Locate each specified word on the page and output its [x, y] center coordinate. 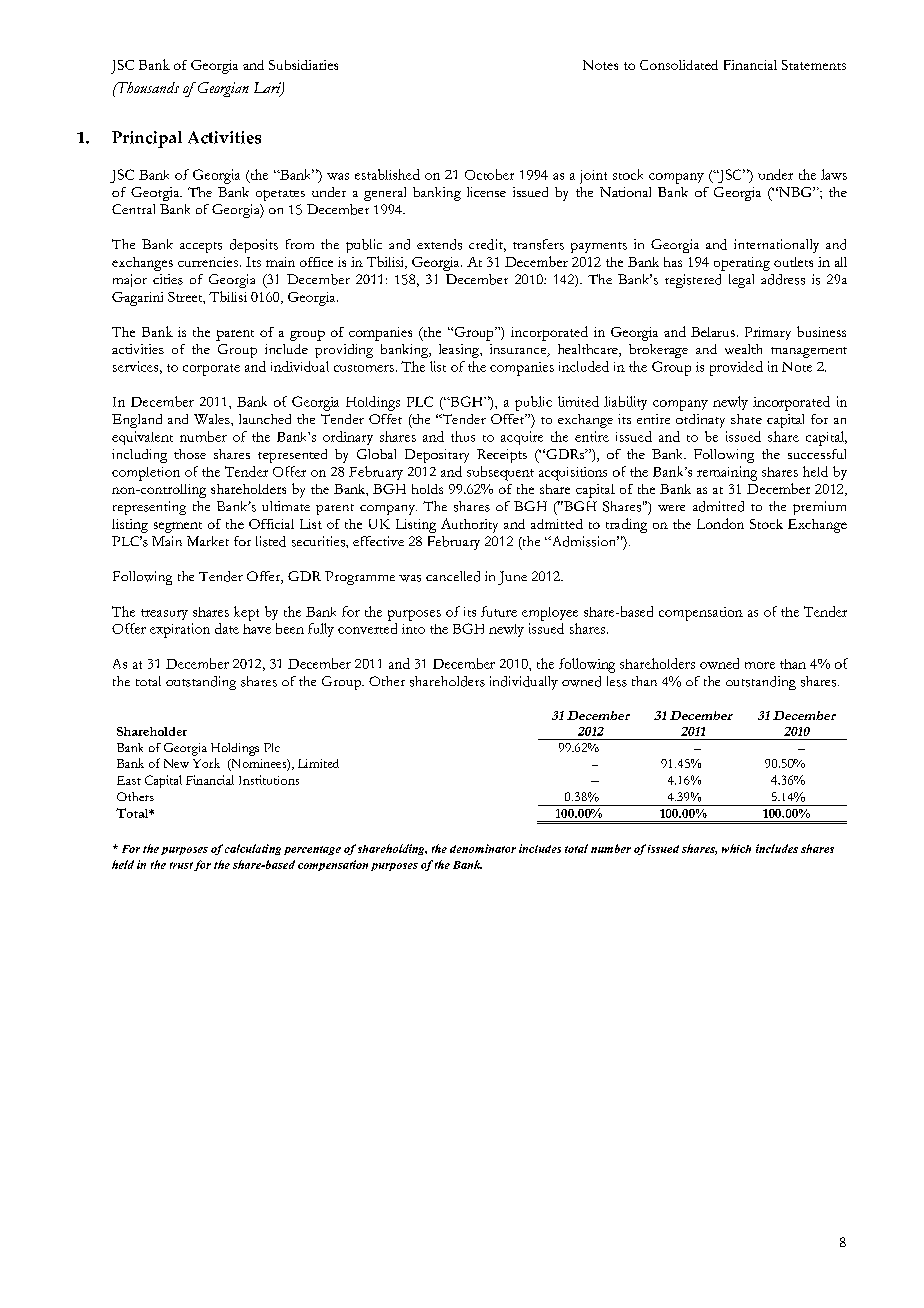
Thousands [147, 87]
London [720, 523]
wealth [743, 349]
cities [168, 279]
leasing [460, 351]
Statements [814, 65]
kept [246, 613]
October [489, 174]
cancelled [453, 576]
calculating [253, 849]
